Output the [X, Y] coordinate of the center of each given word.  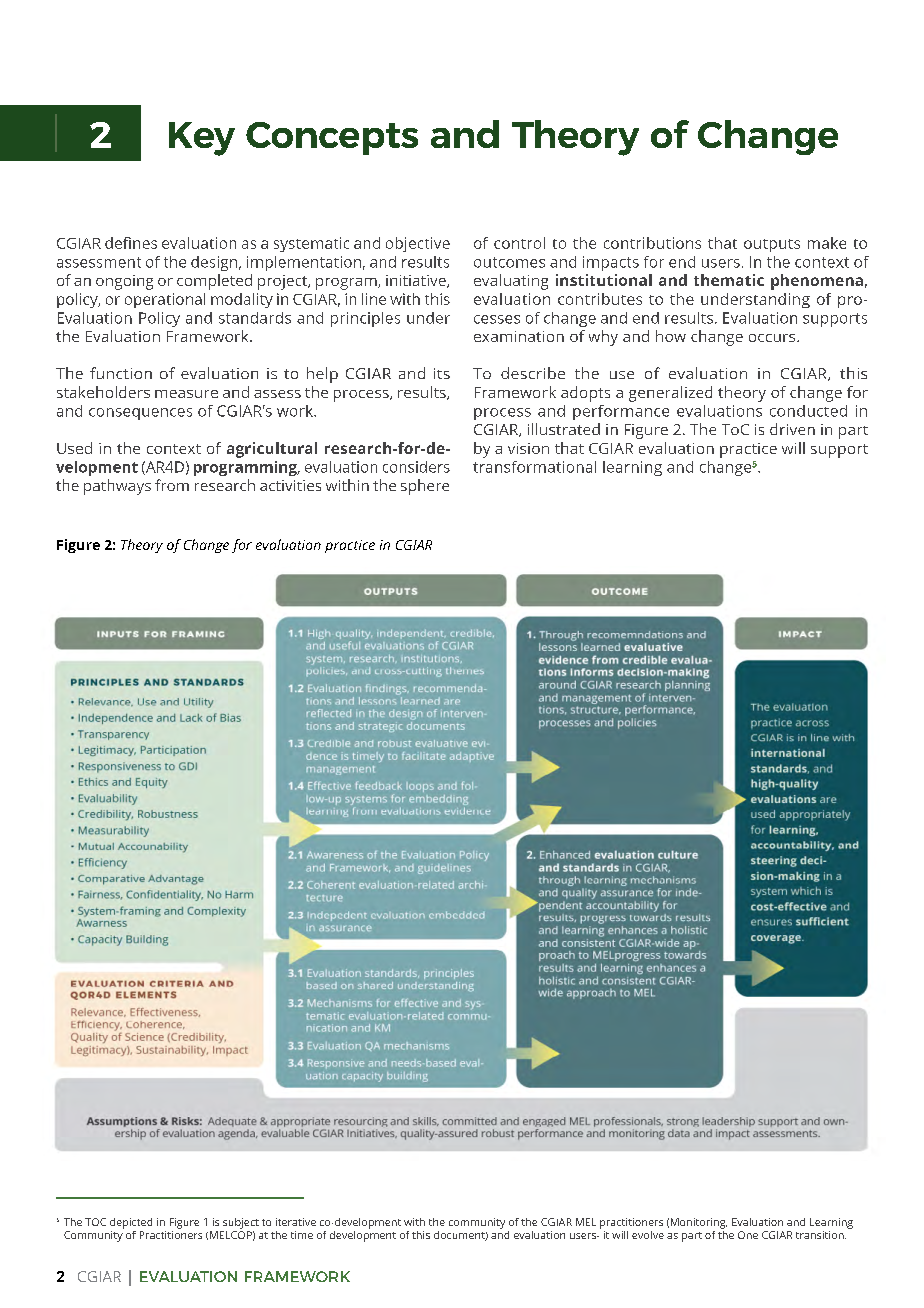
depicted [131, 1223]
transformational [534, 467]
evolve [648, 1235]
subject [241, 1223]
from [172, 485]
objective [418, 244]
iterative [296, 1222]
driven [792, 429]
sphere [425, 487]
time [302, 1235]
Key [202, 139]
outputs [772, 245]
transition [821, 1235]
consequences [140, 414]
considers [416, 467]
